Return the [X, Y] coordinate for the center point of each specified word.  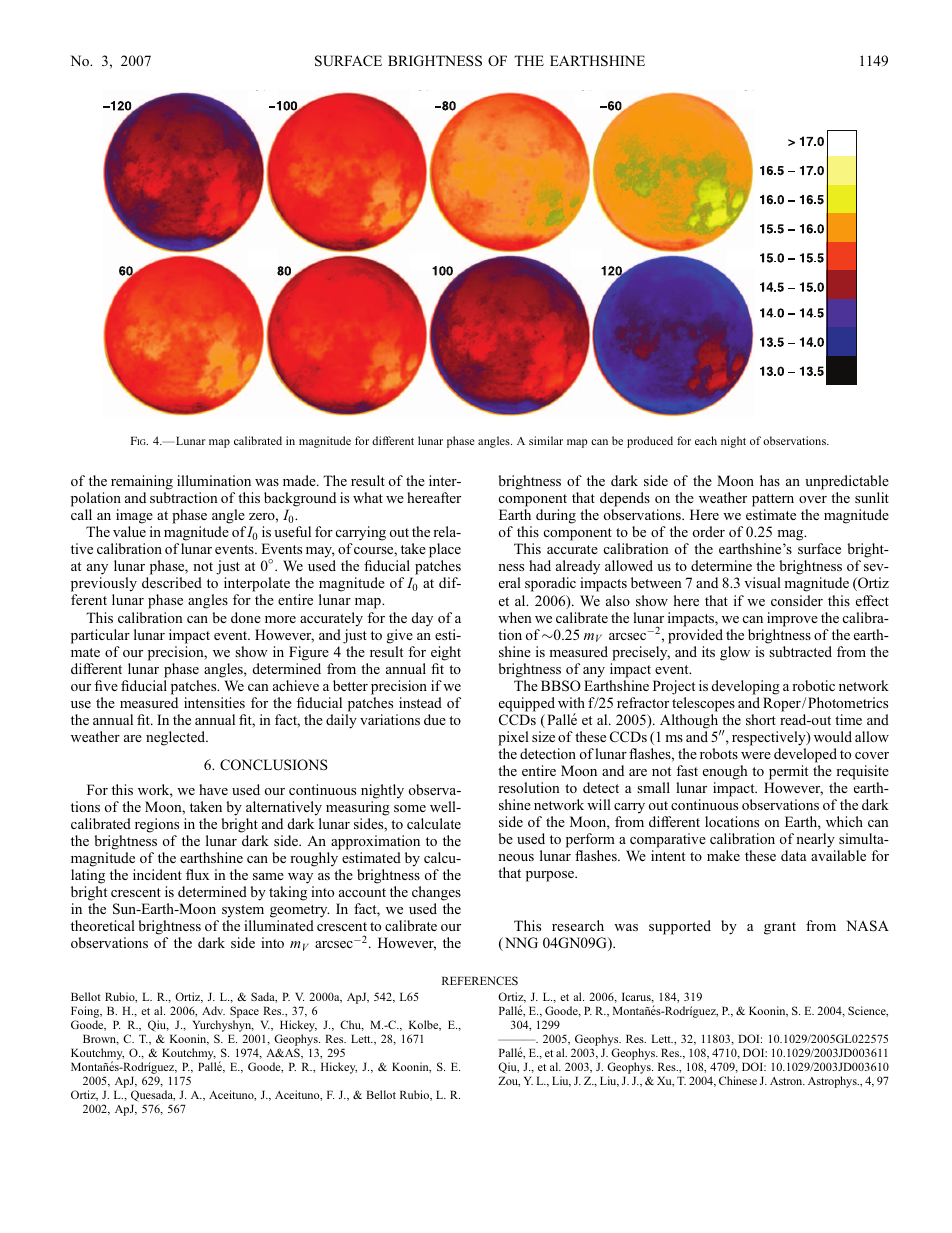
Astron [787, 1081]
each [706, 440]
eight [446, 653]
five [106, 685]
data [793, 855]
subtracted [800, 651]
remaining [142, 482]
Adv [213, 1010]
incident [157, 874]
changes [436, 893]
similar [546, 440]
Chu [352, 1025]
